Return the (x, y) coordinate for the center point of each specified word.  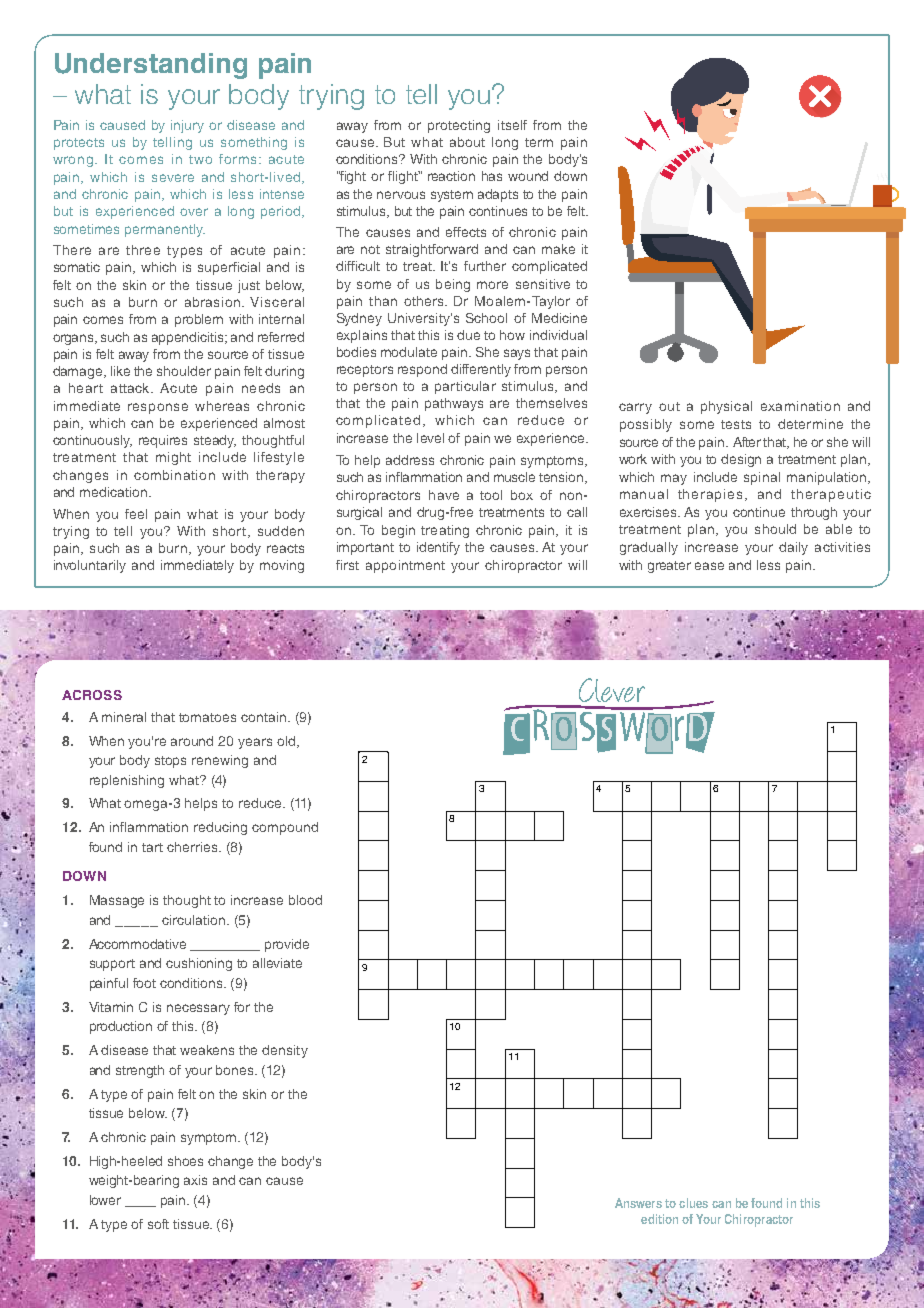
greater (669, 567)
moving (282, 566)
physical (726, 407)
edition (659, 1219)
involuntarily (90, 566)
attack (131, 388)
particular (465, 387)
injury (187, 126)
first (347, 565)
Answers (638, 1203)
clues (693, 1203)
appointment (405, 566)
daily (793, 548)
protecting (459, 126)
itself (512, 125)
